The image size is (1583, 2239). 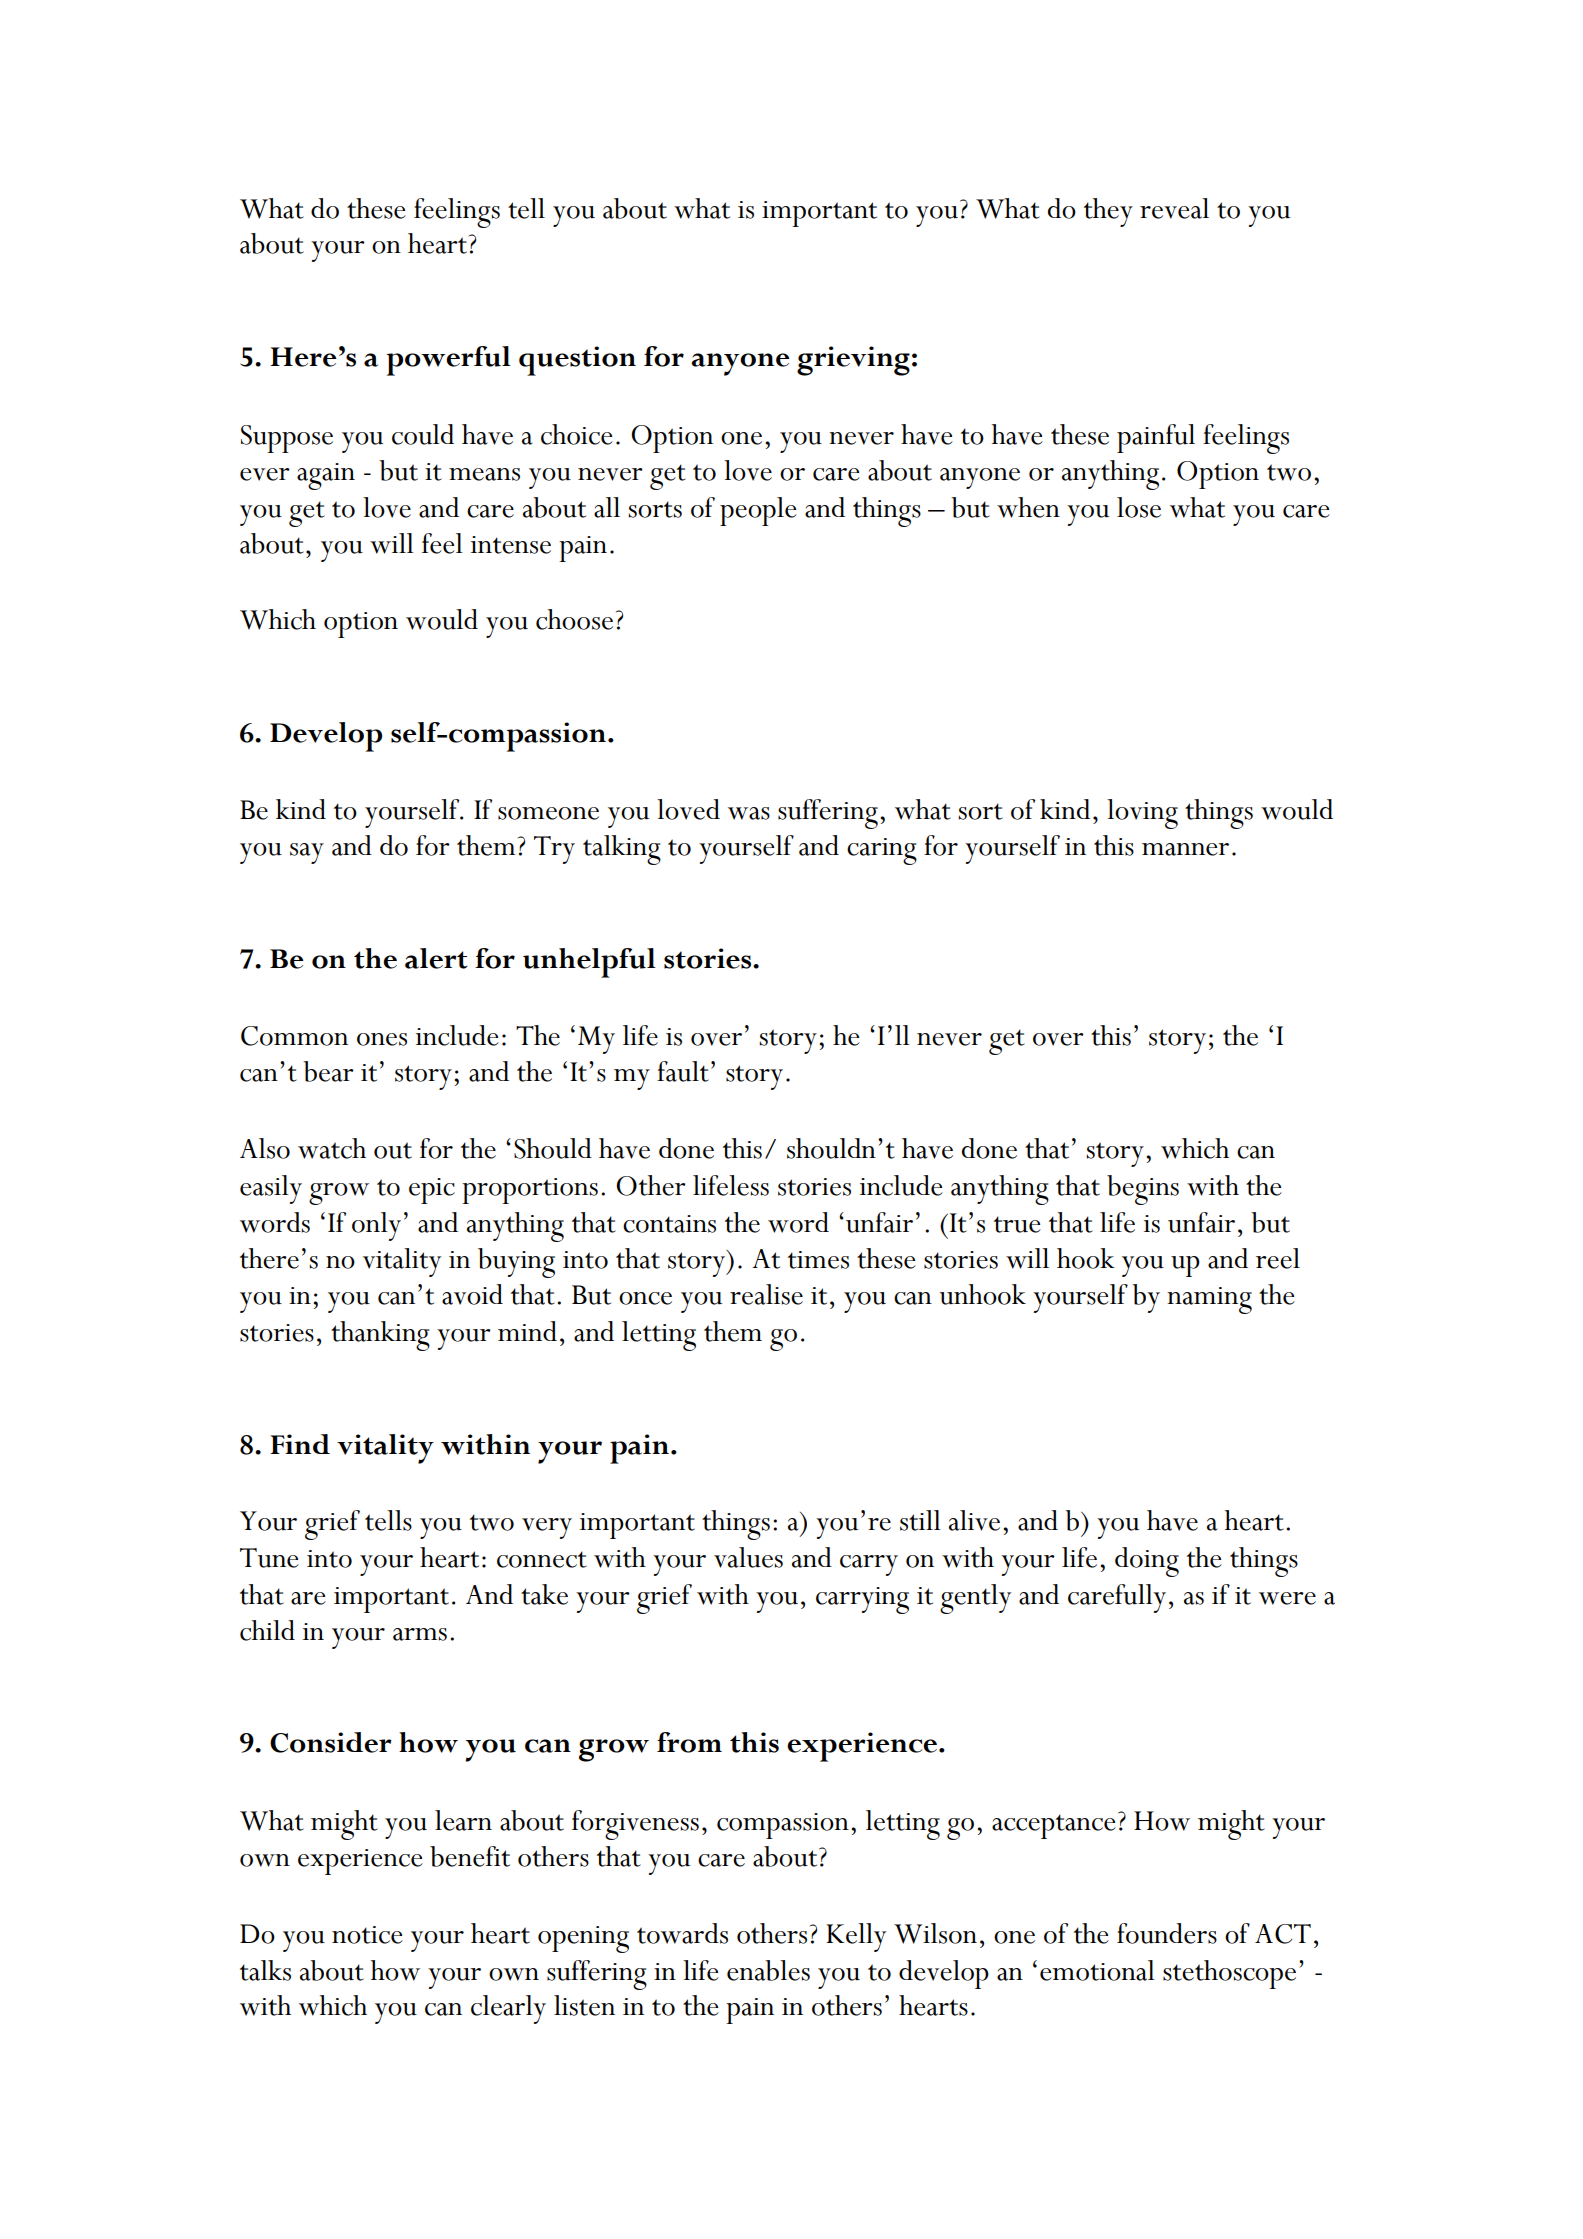 What do you see at coordinates (768, 1970) in the image?
I see `enables` at bounding box center [768, 1970].
